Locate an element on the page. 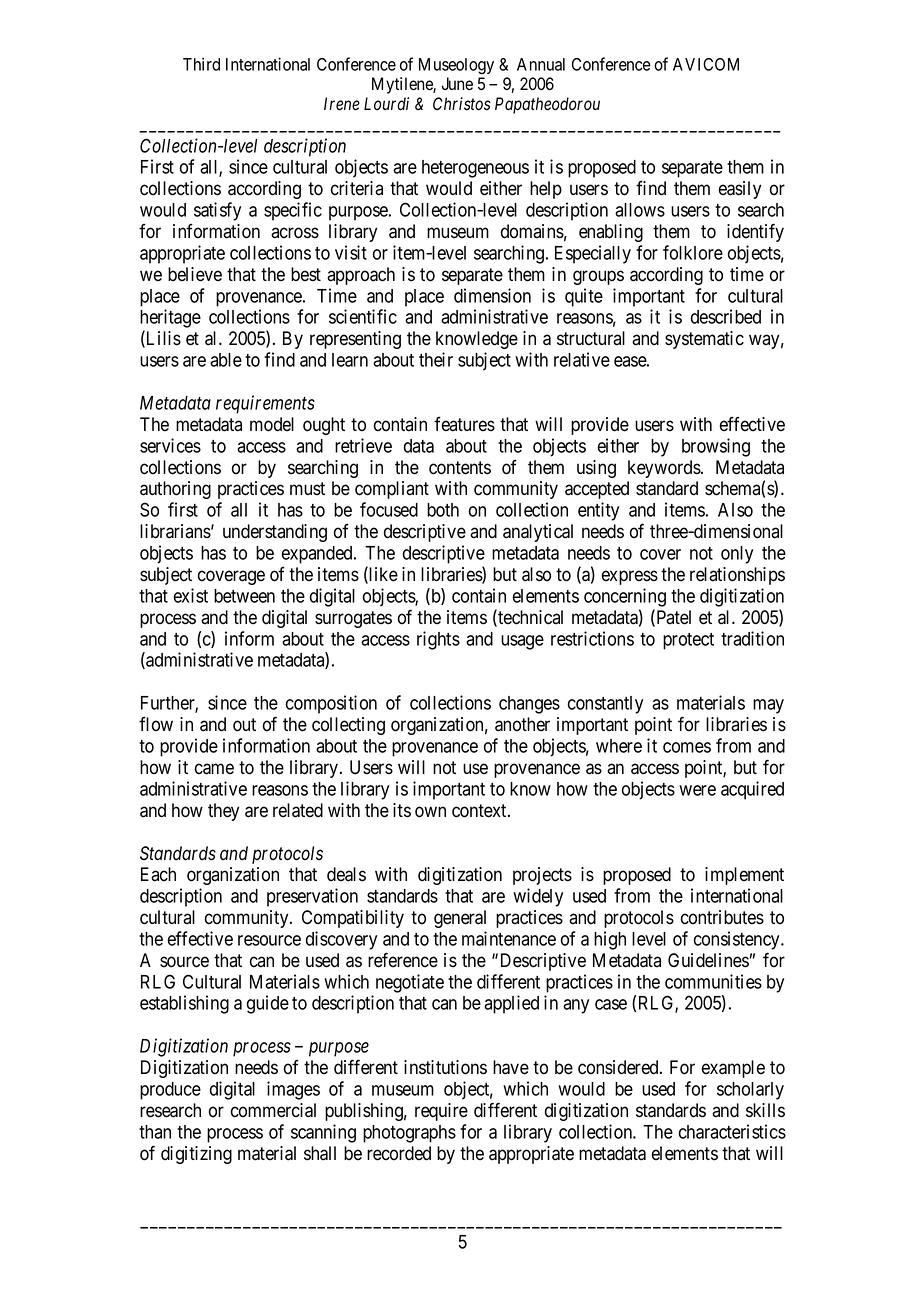  photographs is located at coordinates (409, 1134).
